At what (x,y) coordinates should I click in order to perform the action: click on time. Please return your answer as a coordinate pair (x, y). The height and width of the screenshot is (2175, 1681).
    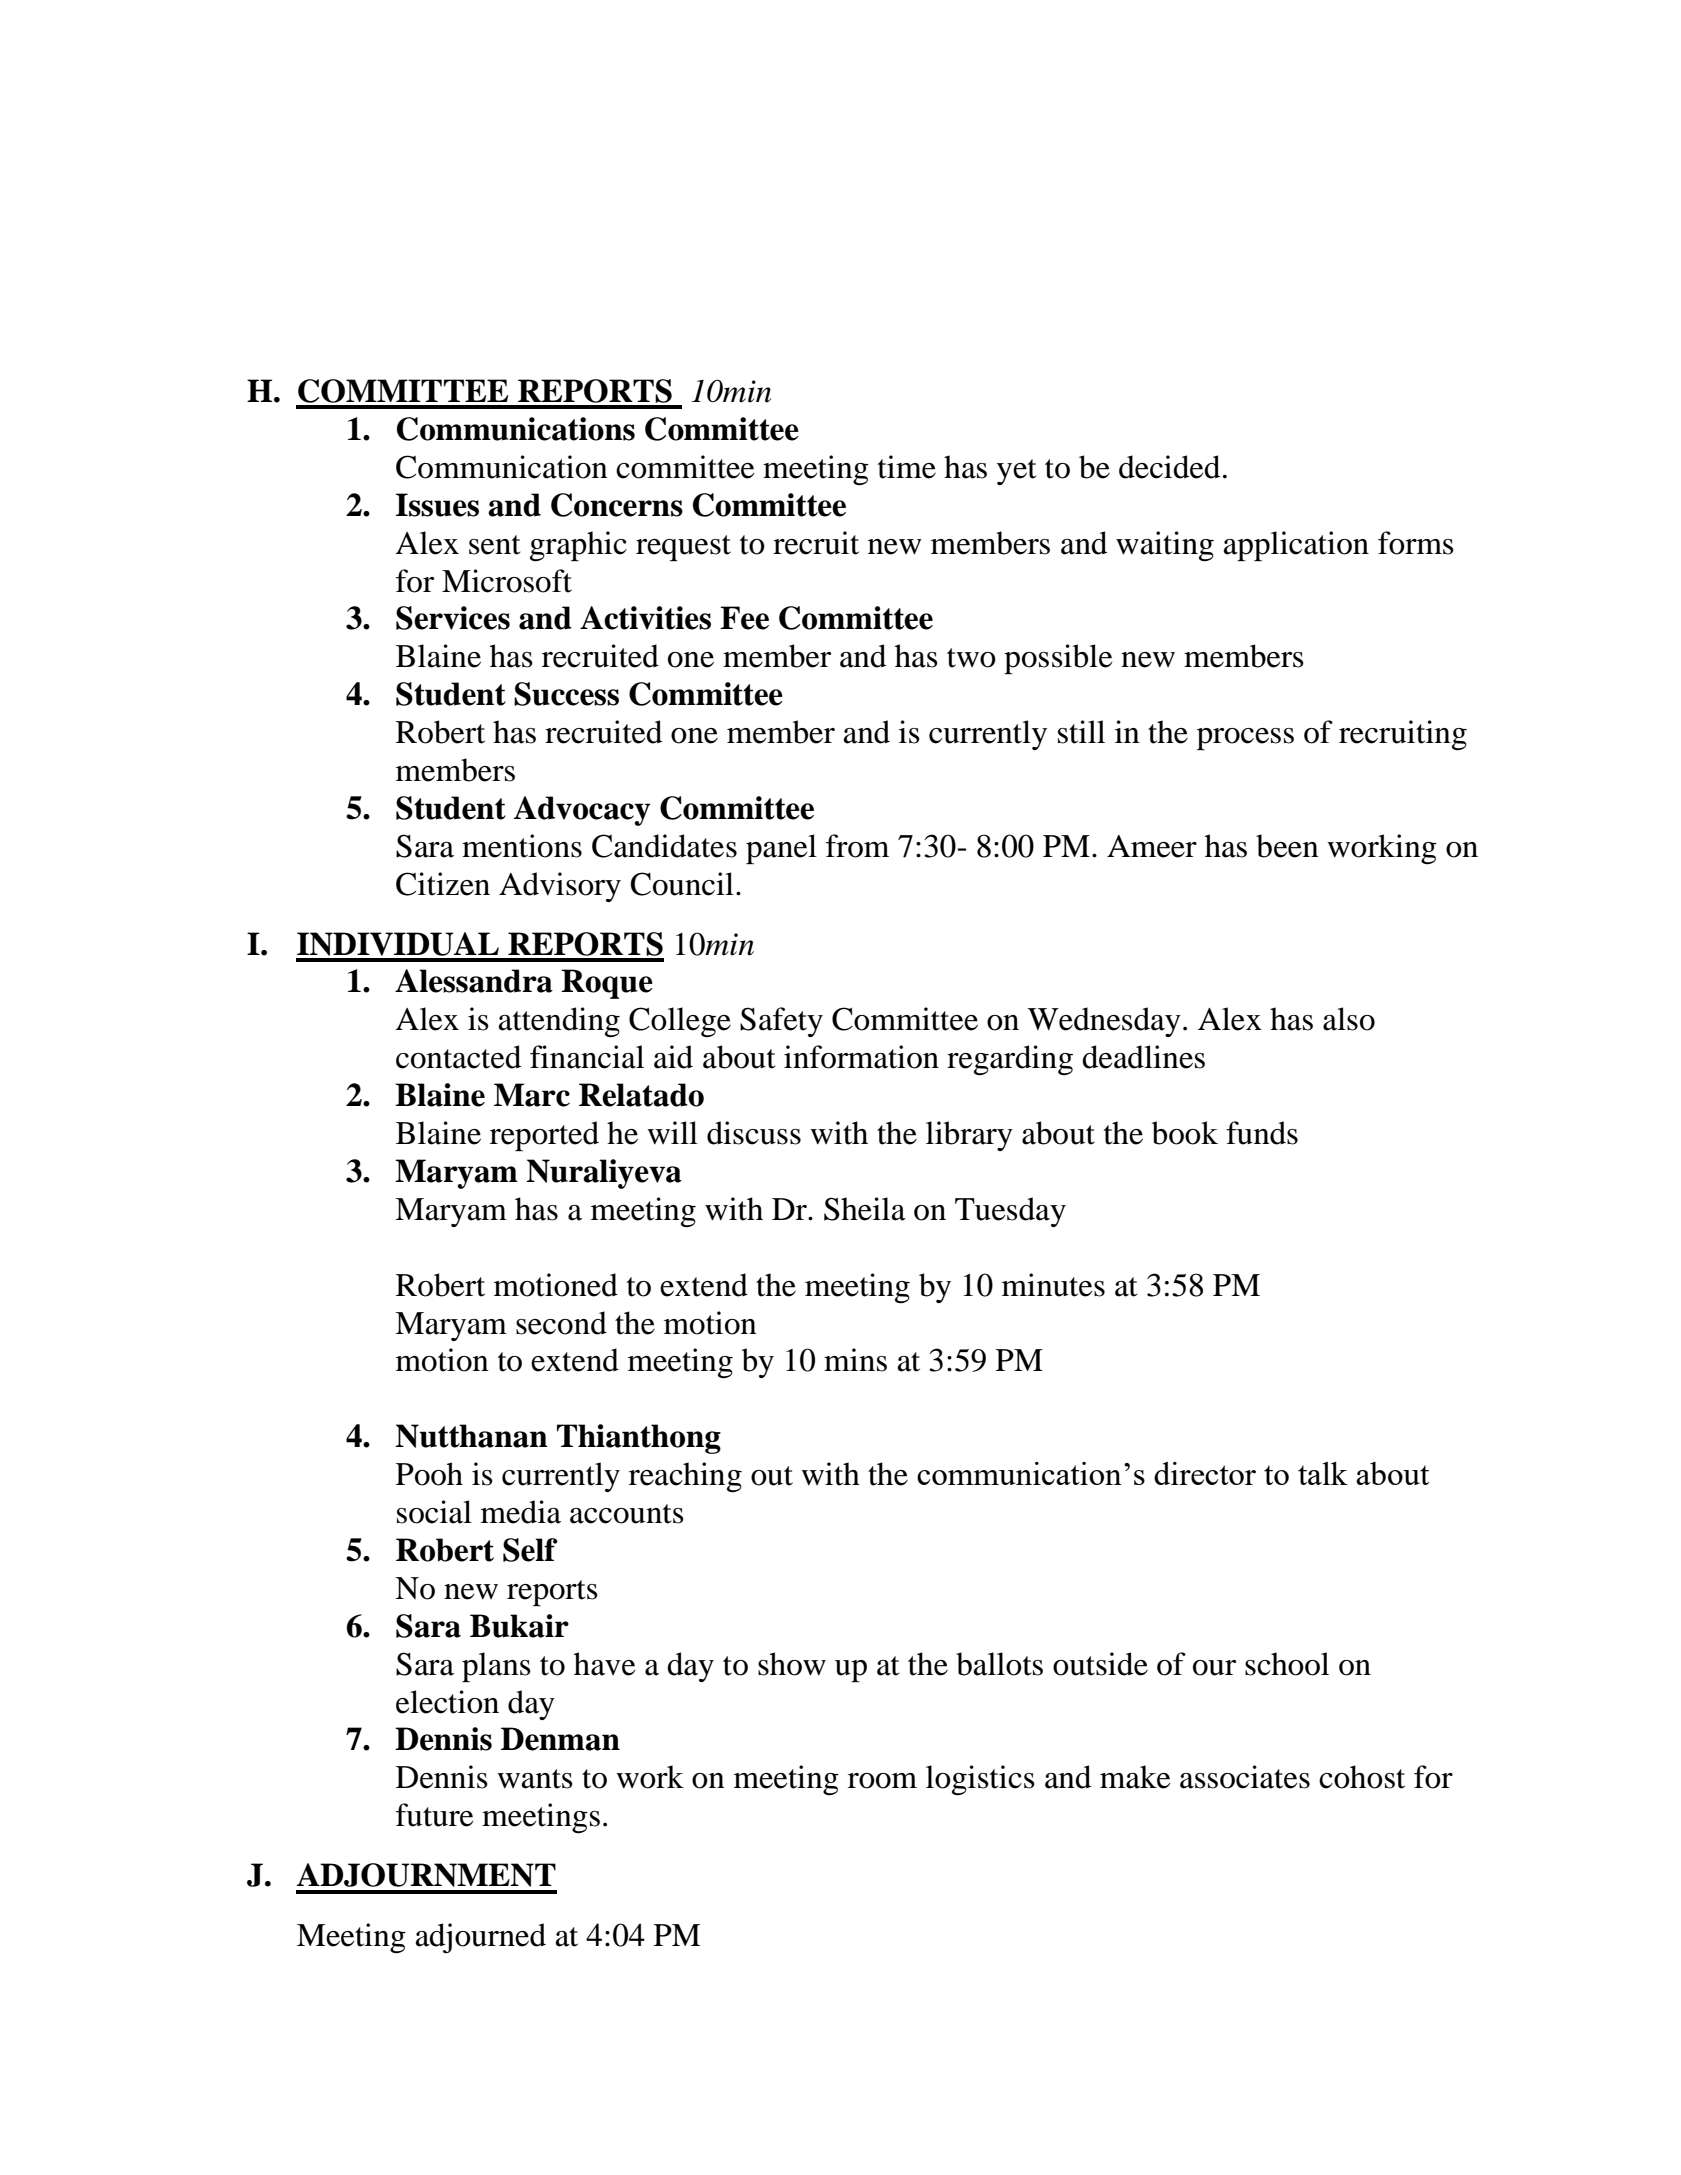
    Looking at the image, I should click on (907, 467).
